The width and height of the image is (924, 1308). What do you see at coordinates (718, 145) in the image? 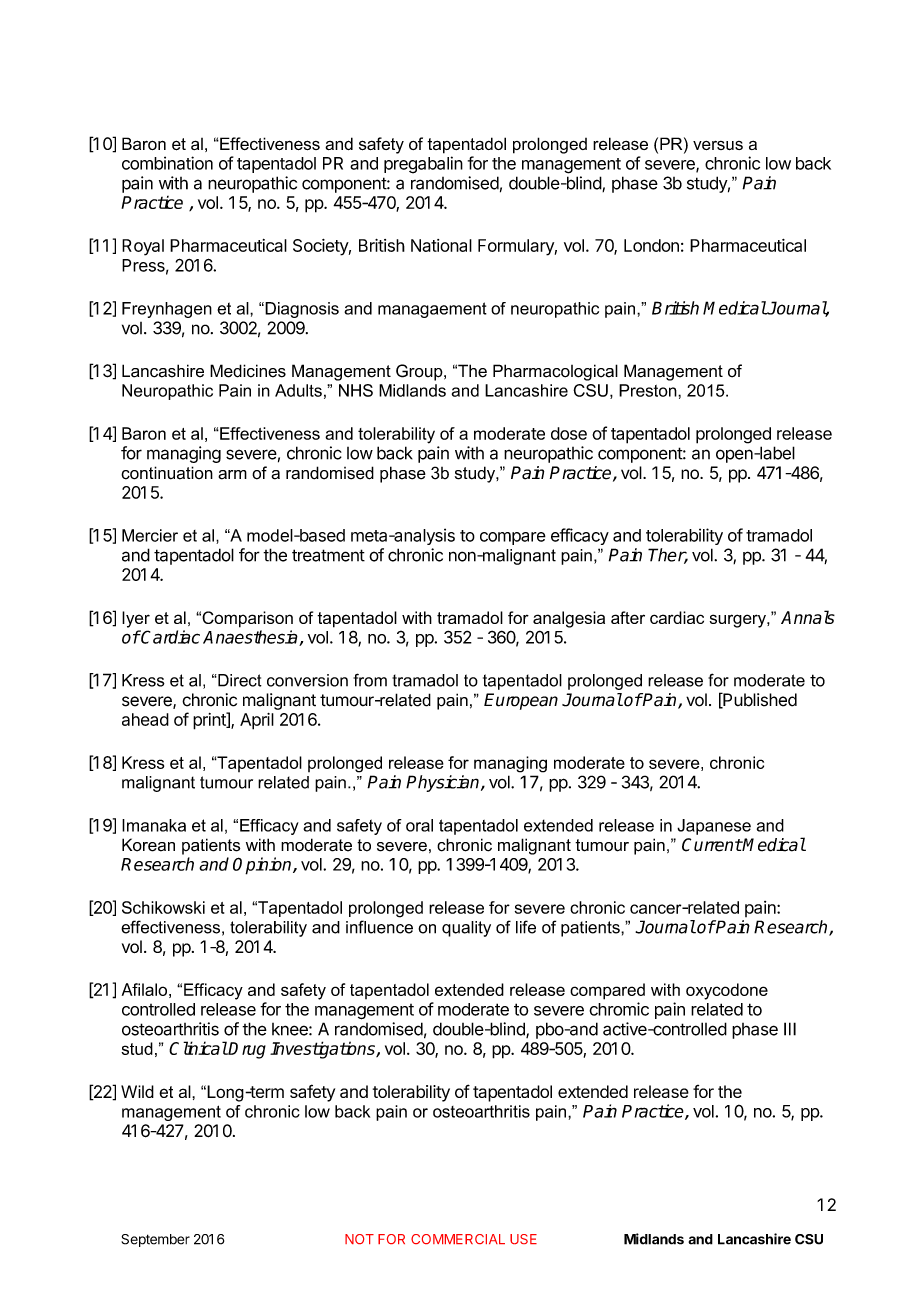
I see `versus` at bounding box center [718, 145].
